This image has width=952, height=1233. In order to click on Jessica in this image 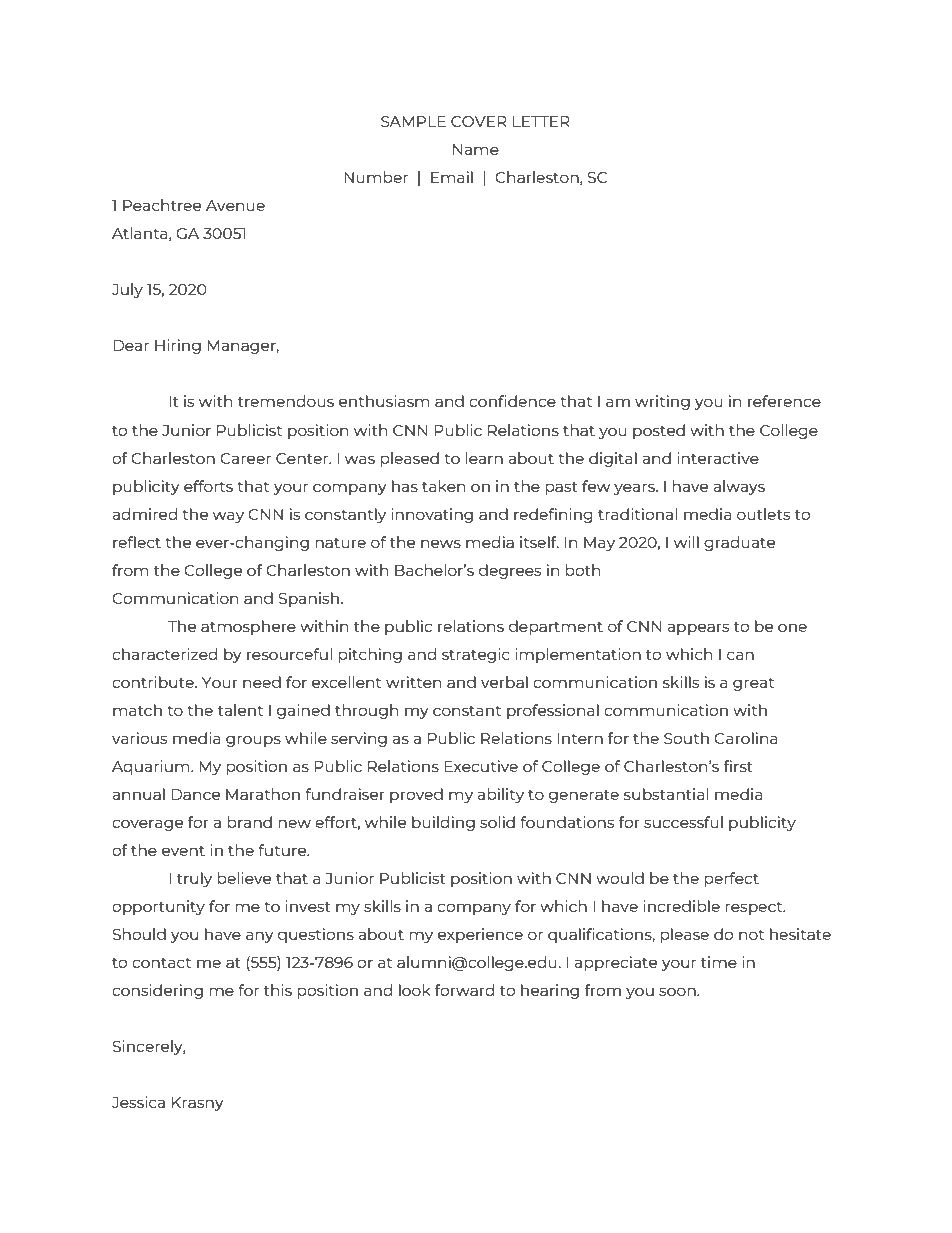, I will do `click(138, 1102)`.
